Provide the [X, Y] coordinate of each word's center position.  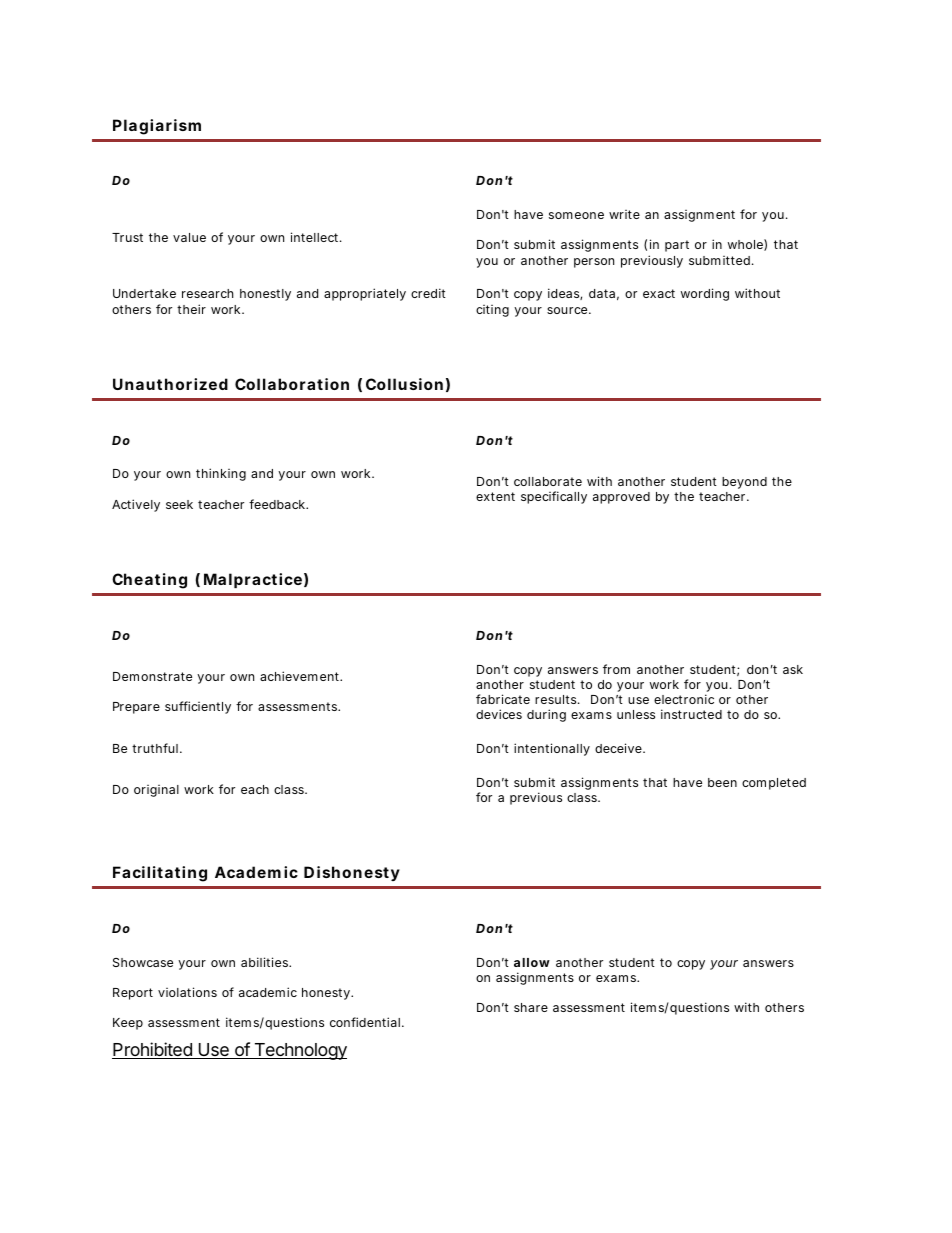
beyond [744, 483]
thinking [221, 474]
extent [495, 496]
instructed [691, 714]
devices [499, 714]
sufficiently [198, 707]
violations [187, 992]
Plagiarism [157, 127]
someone [576, 215]
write [624, 214]
